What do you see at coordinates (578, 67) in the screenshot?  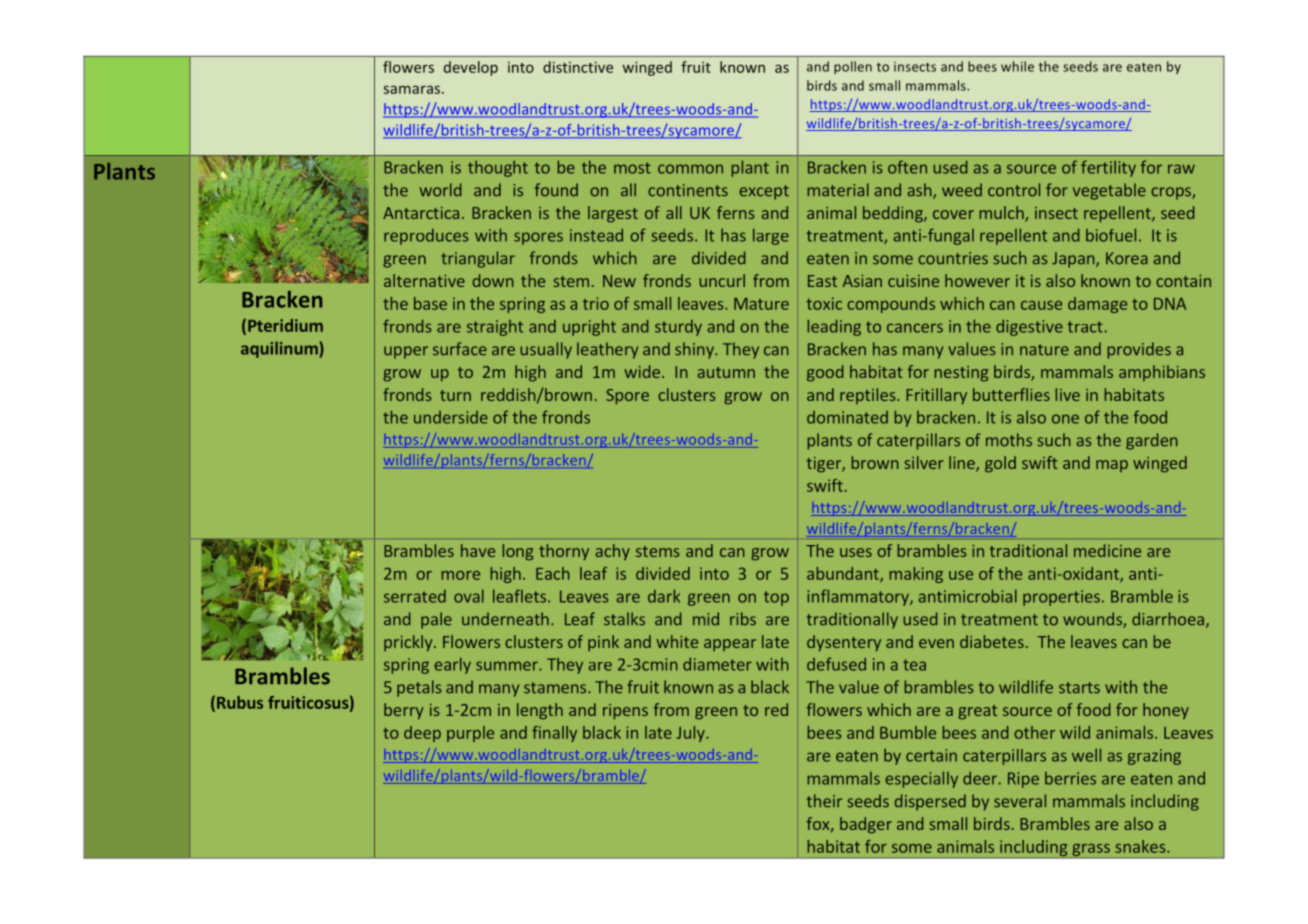 I see `distinctive` at bounding box center [578, 67].
